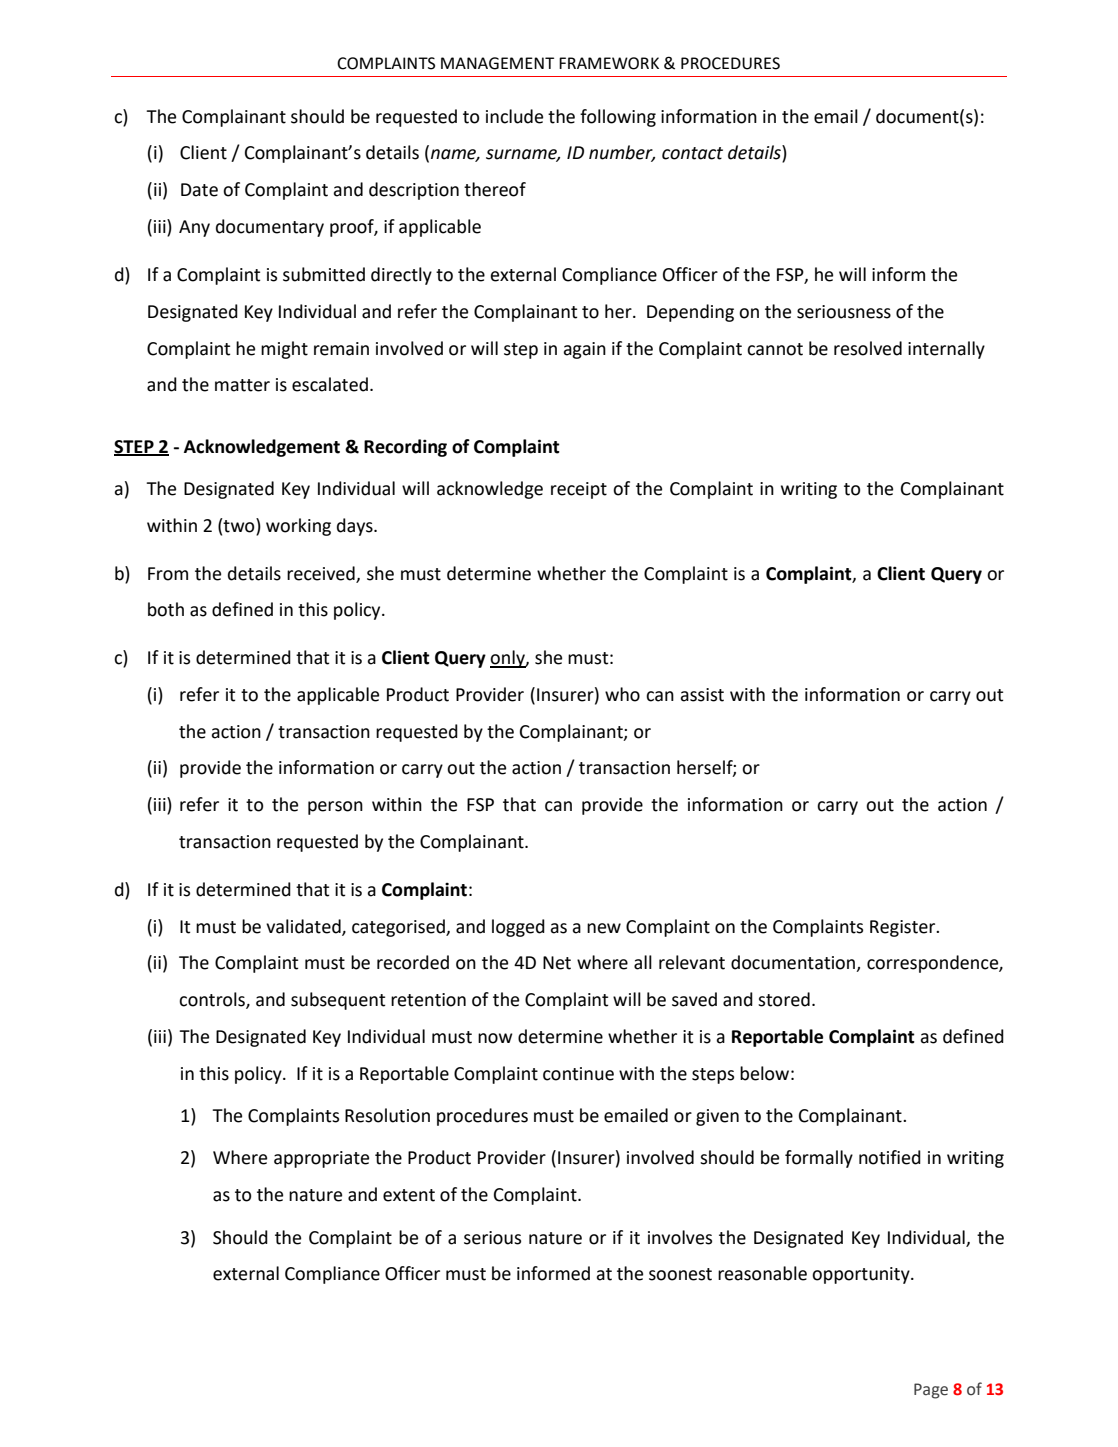 Image resolution: width=1118 pixels, height=1447 pixels. Describe the element at coordinates (584, 350) in the screenshot. I see `again` at that location.
